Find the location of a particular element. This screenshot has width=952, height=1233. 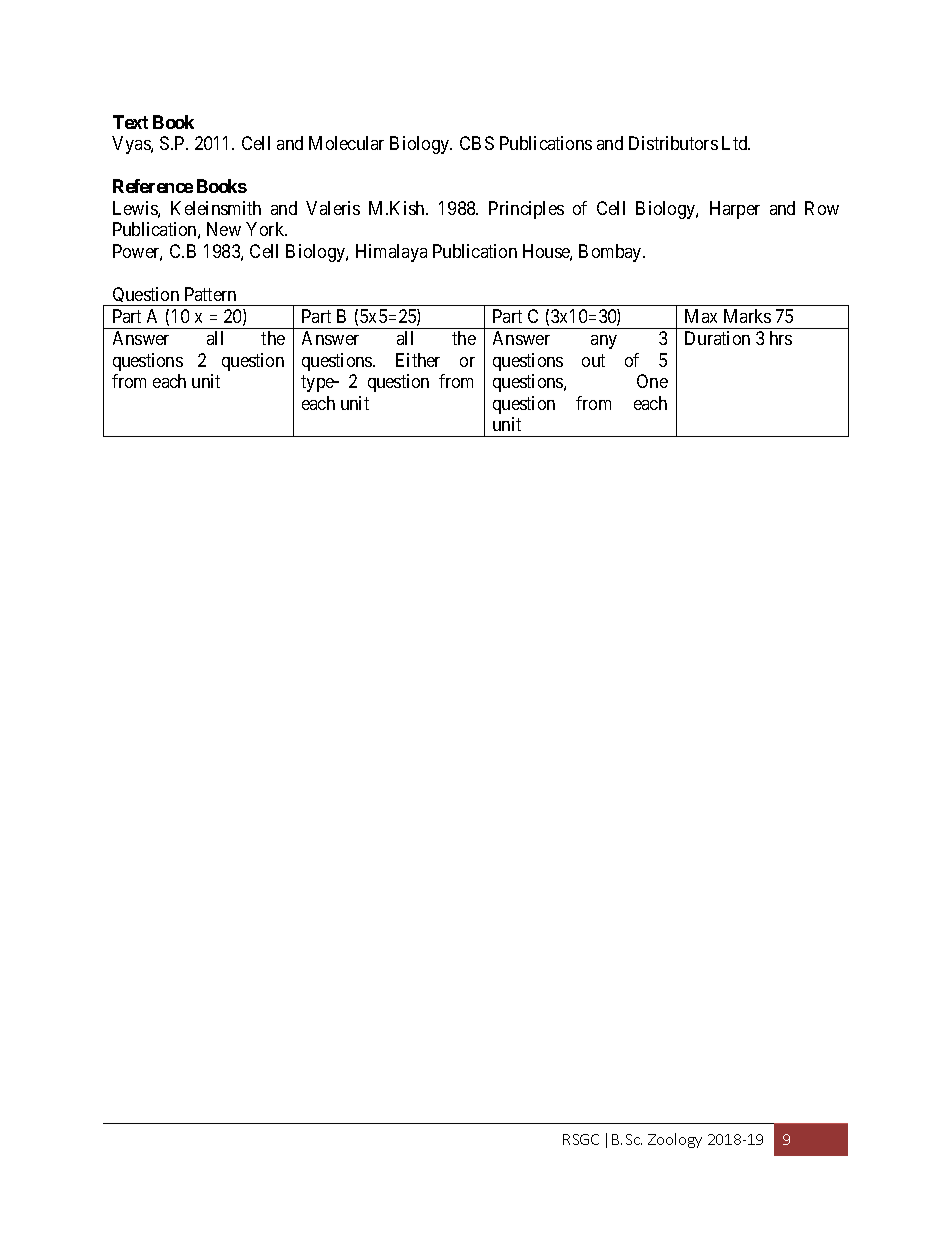

Ltd is located at coordinates (736, 143).
